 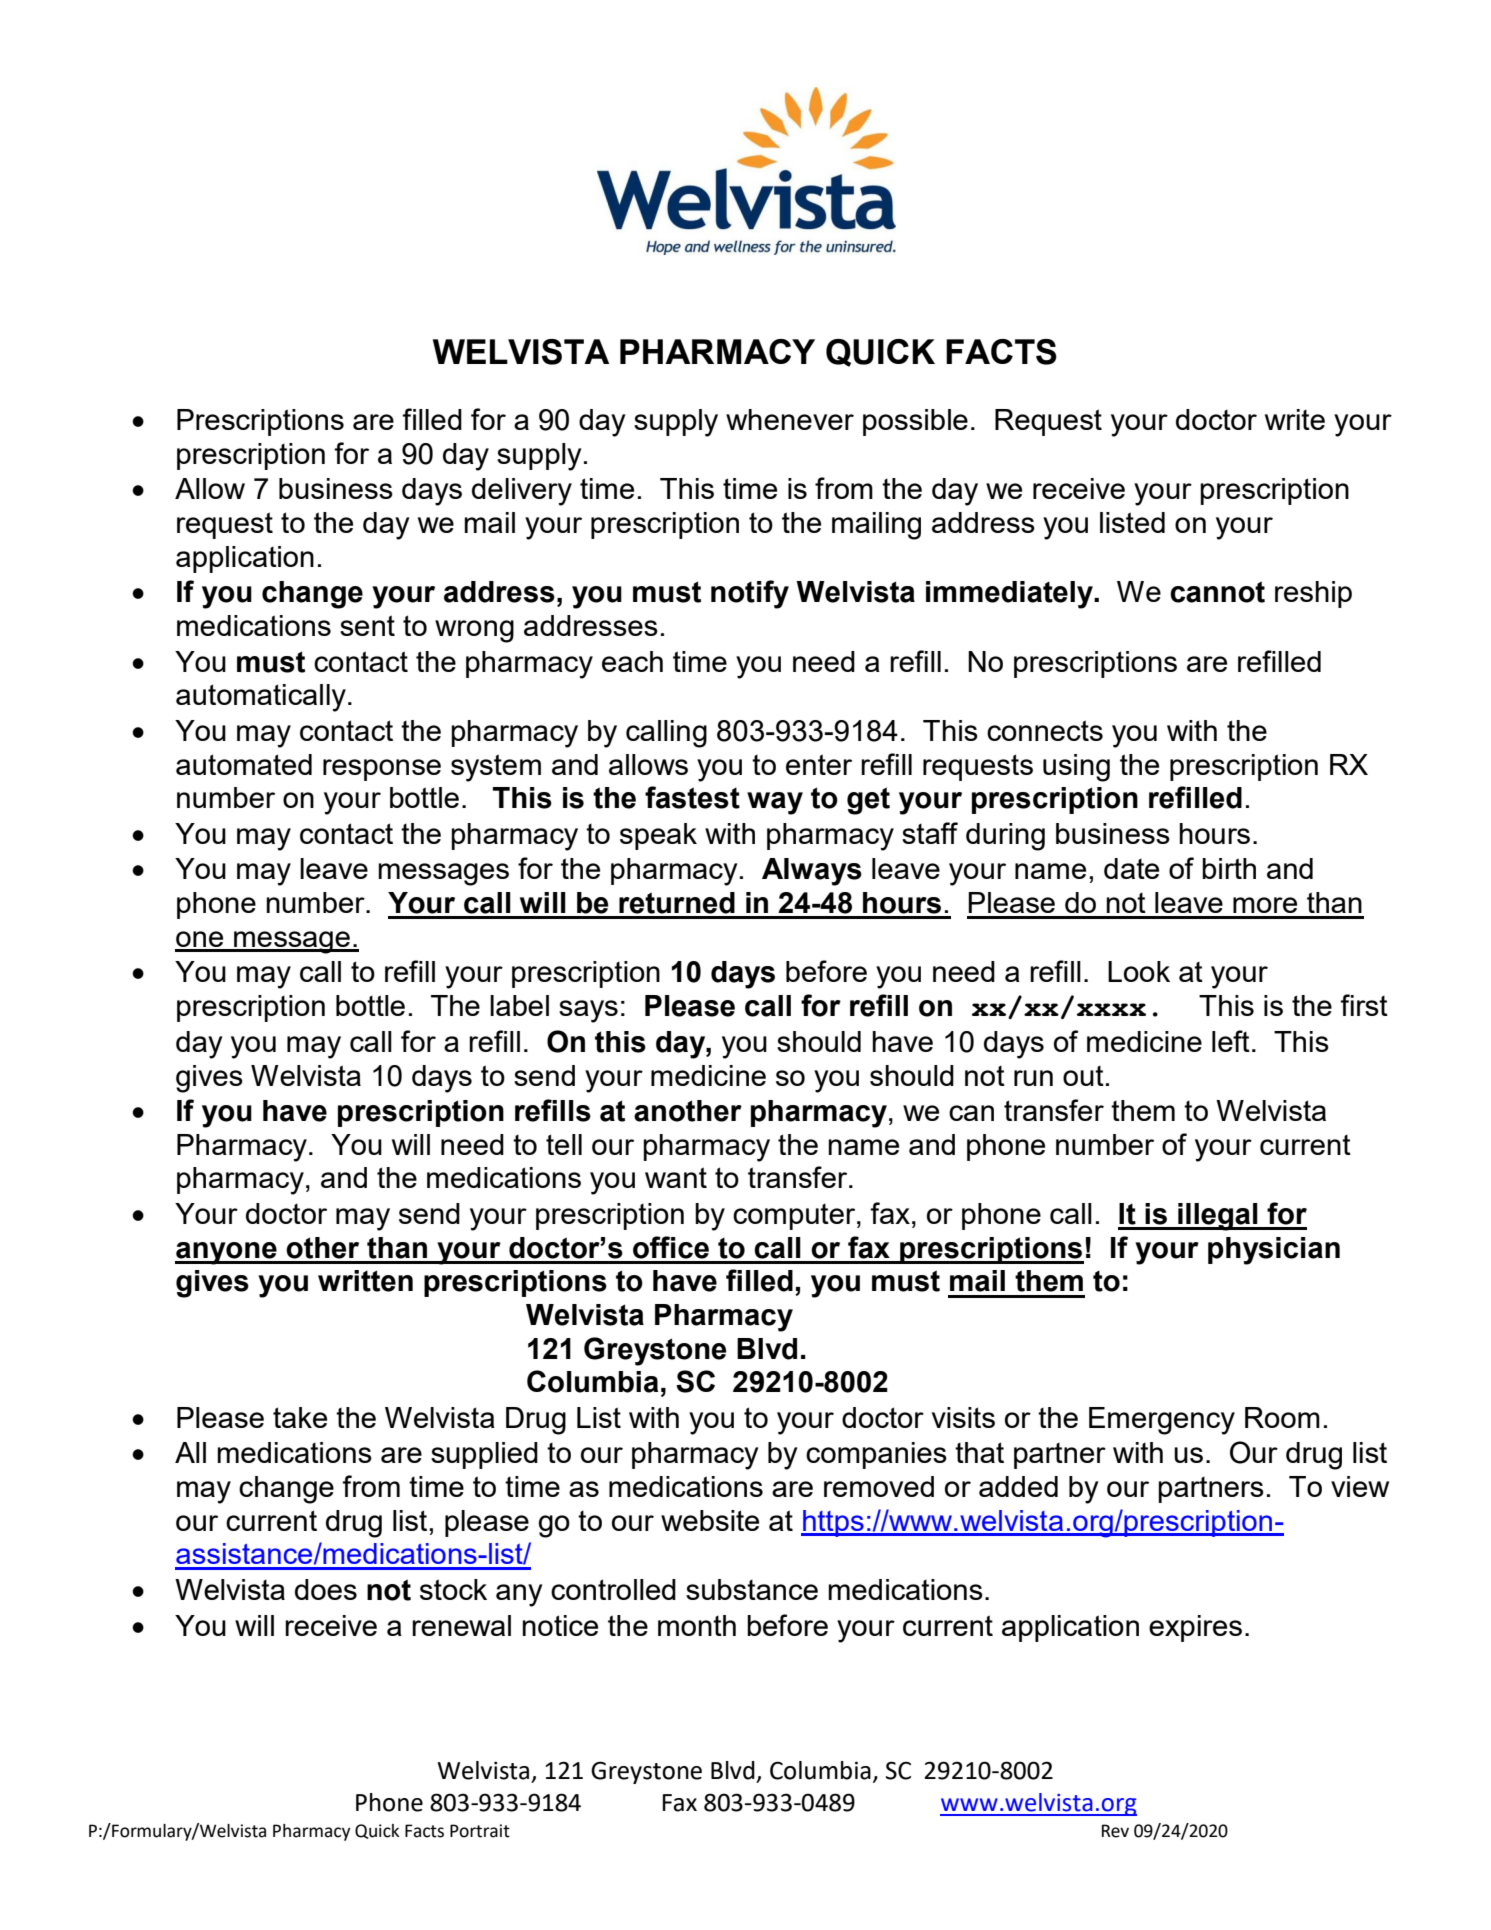 What do you see at coordinates (710, 1520) in the document?
I see `website` at bounding box center [710, 1520].
